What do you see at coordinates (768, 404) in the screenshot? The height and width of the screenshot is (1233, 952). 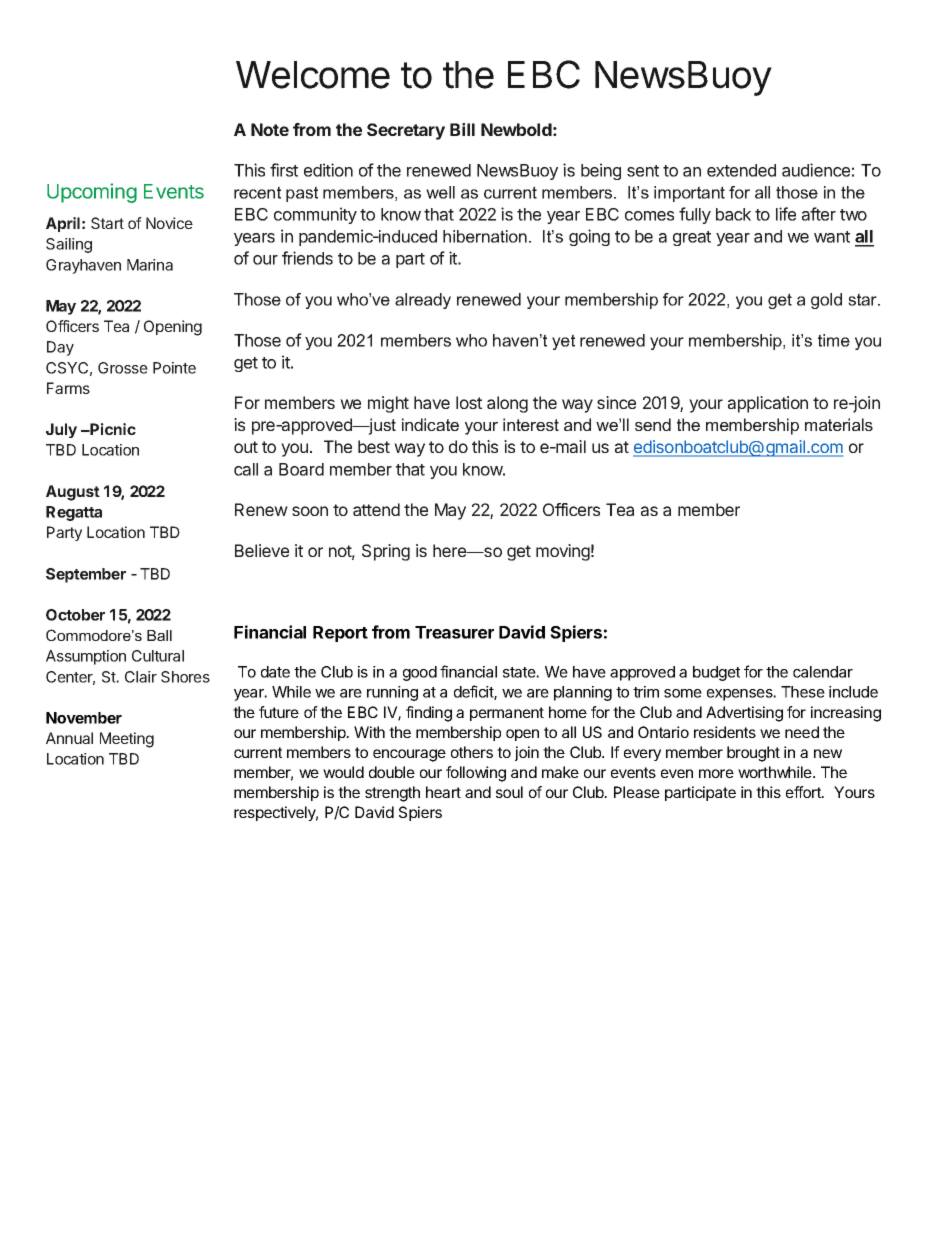 I see `application` at bounding box center [768, 404].
